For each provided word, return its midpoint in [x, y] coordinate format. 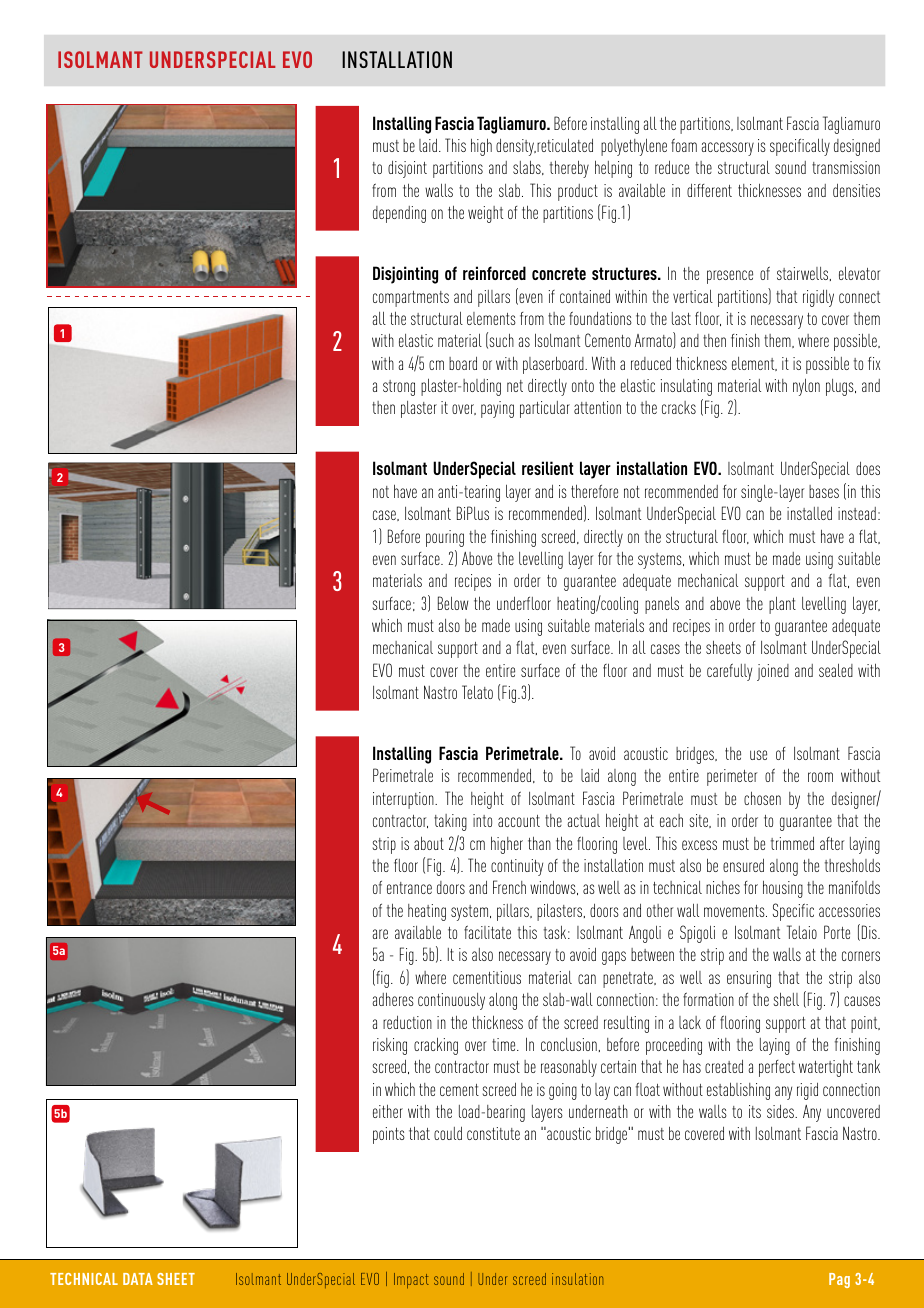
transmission [846, 167]
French [509, 887]
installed [809, 513]
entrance [409, 888]
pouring [445, 538]
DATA [138, 1279]
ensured [743, 865]
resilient [548, 468]
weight [485, 214]
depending [399, 214]
